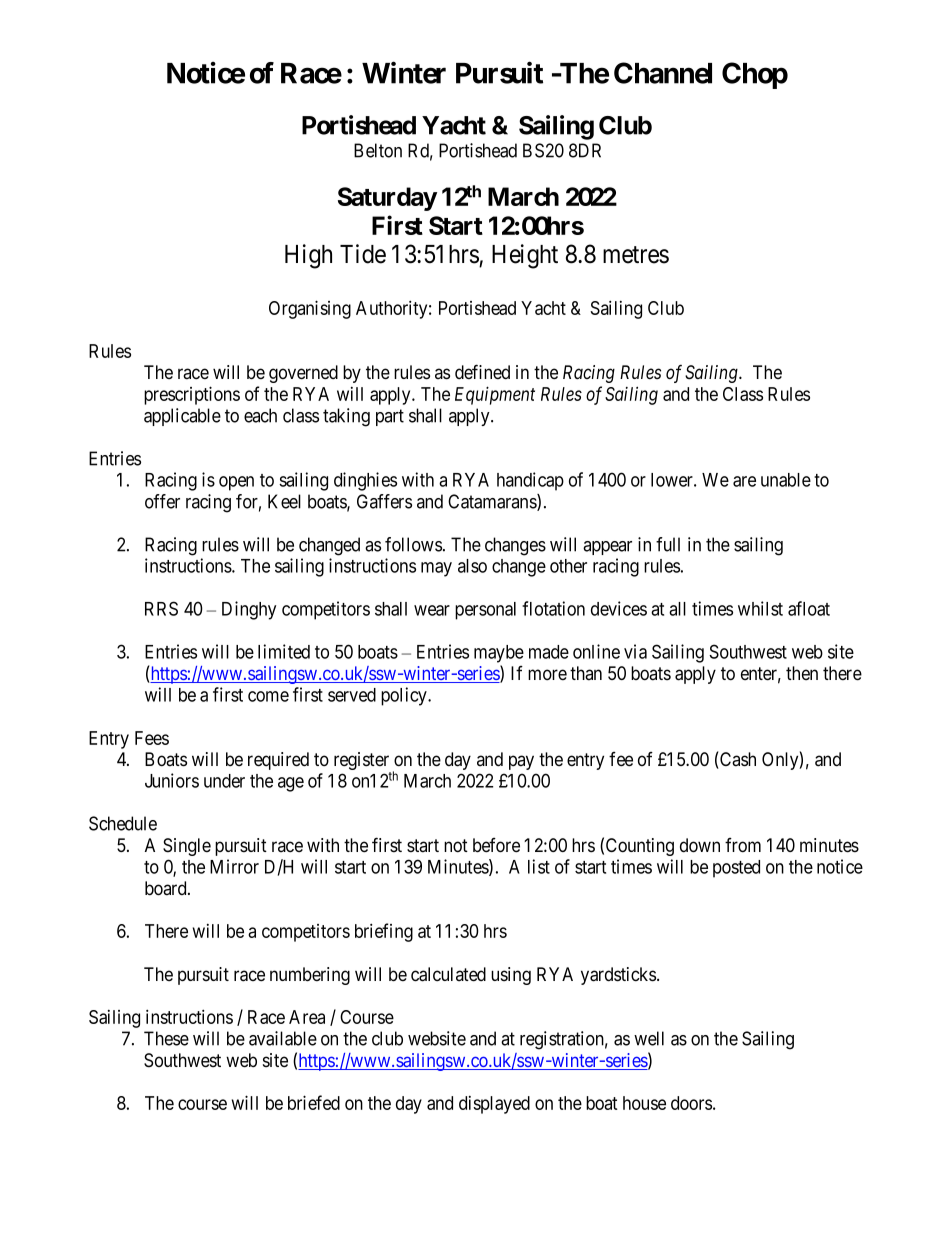 The width and height of the screenshot is (952, 1233). Describe the element at coordinates (495, 395) in the screenshot. I see `Equipment` at that location.
